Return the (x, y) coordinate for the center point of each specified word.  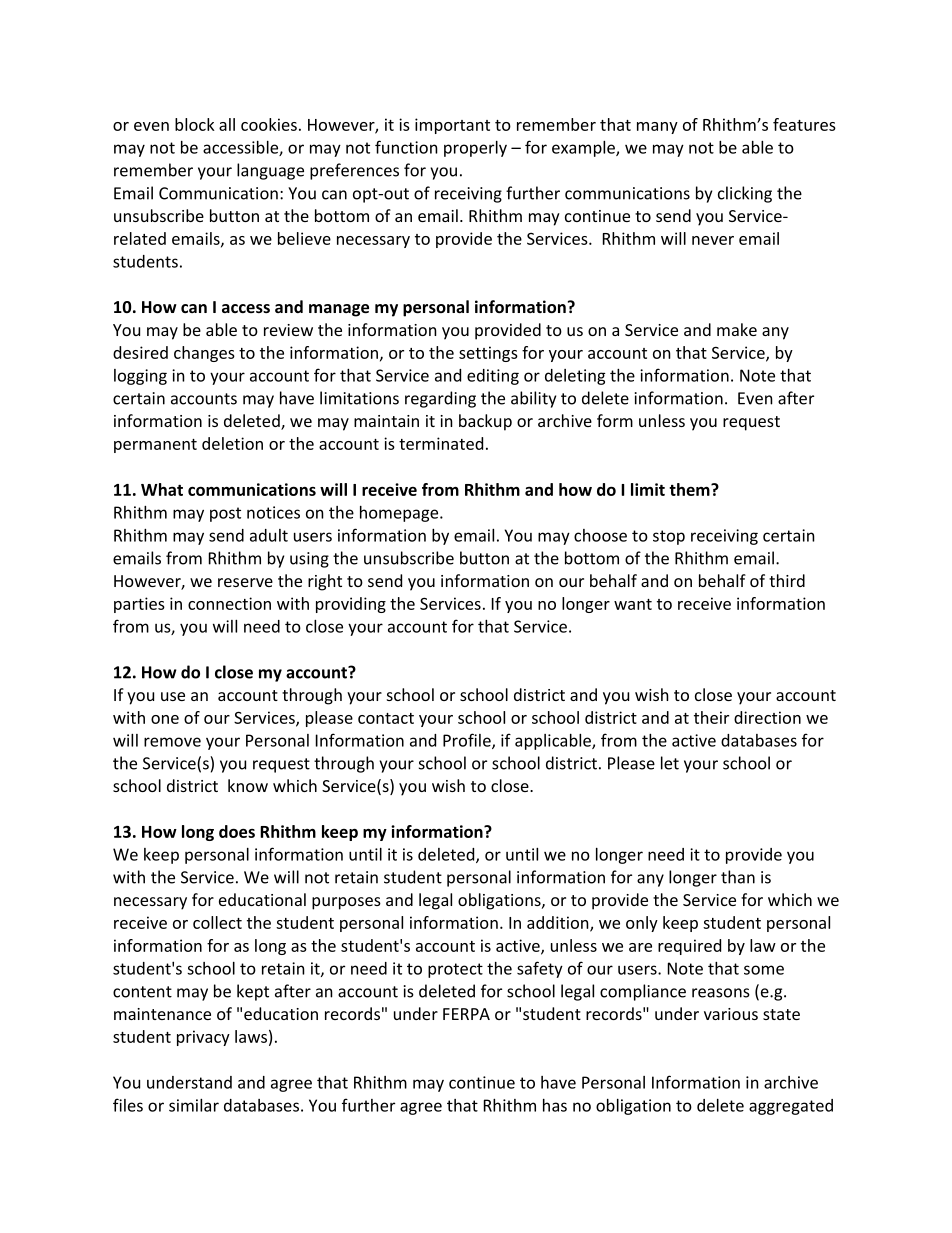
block (195, 124)
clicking (745, 194)
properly (475, 149)
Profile (468, 741)
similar (194, 1105)
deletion (232, 443)
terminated (441, 443)
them (690, 489)
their (711, 717)
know (248, 785)
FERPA (466, 1014)
